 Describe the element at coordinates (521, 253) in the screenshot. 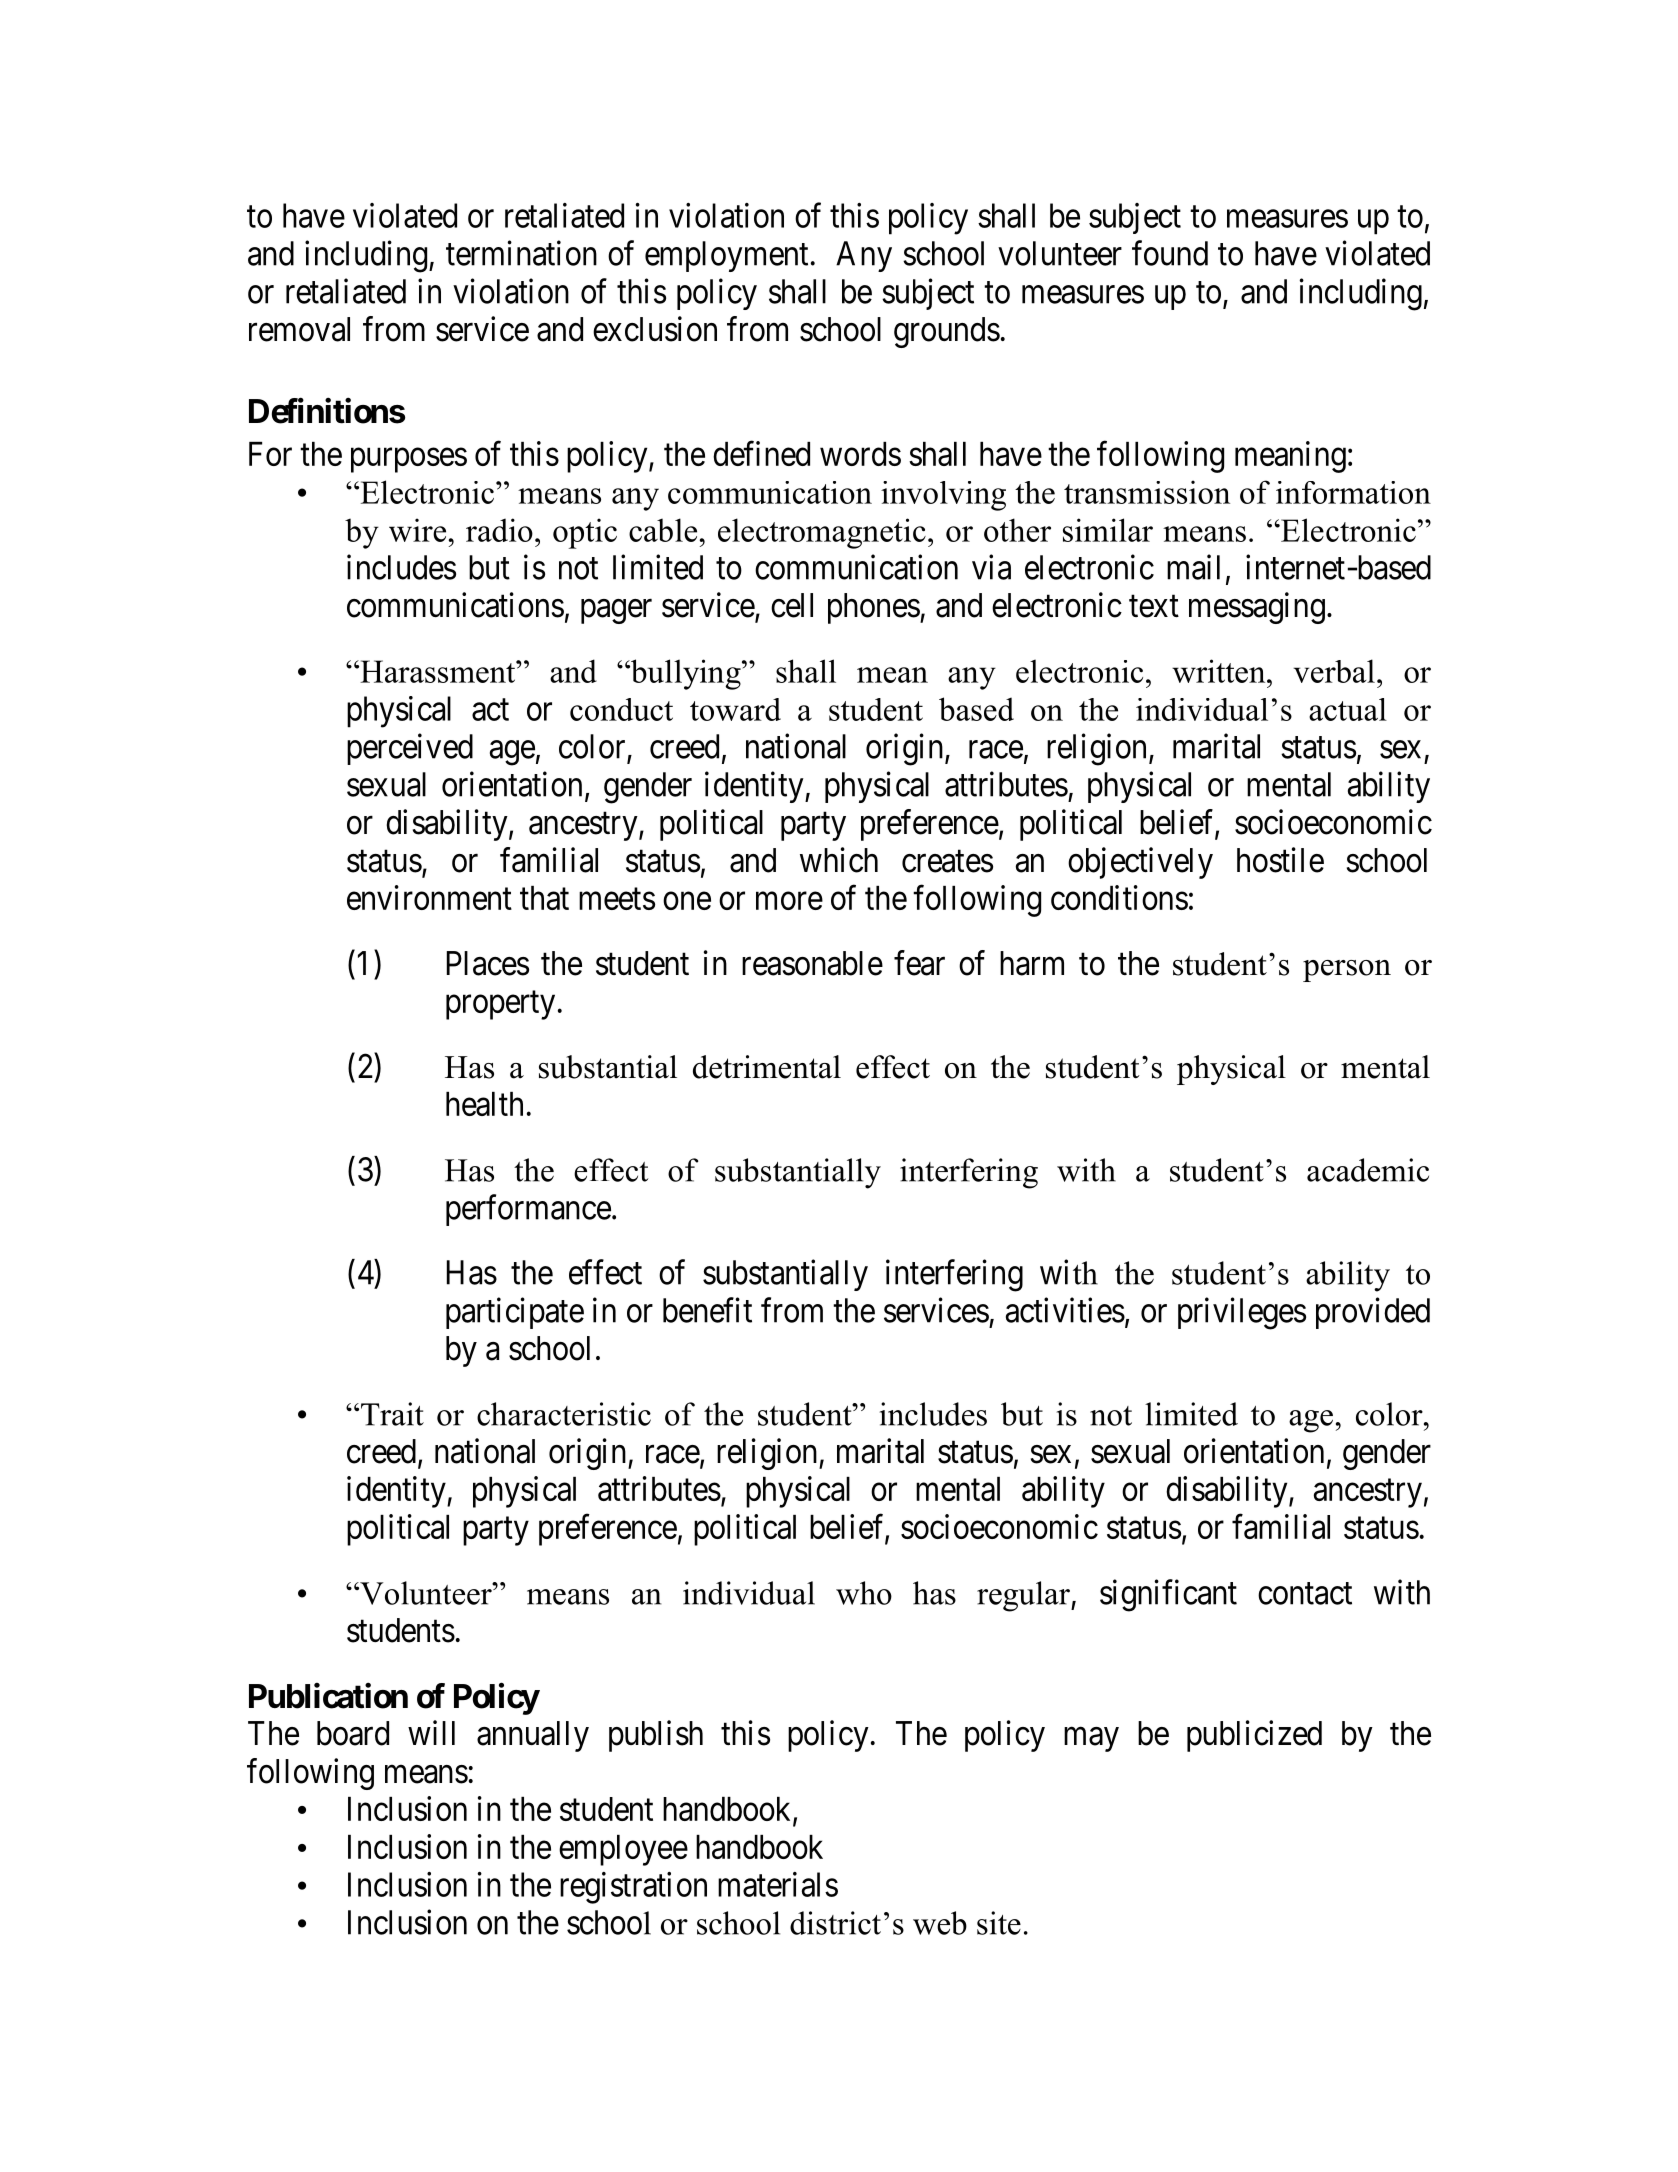

I see `termination` at that location.
